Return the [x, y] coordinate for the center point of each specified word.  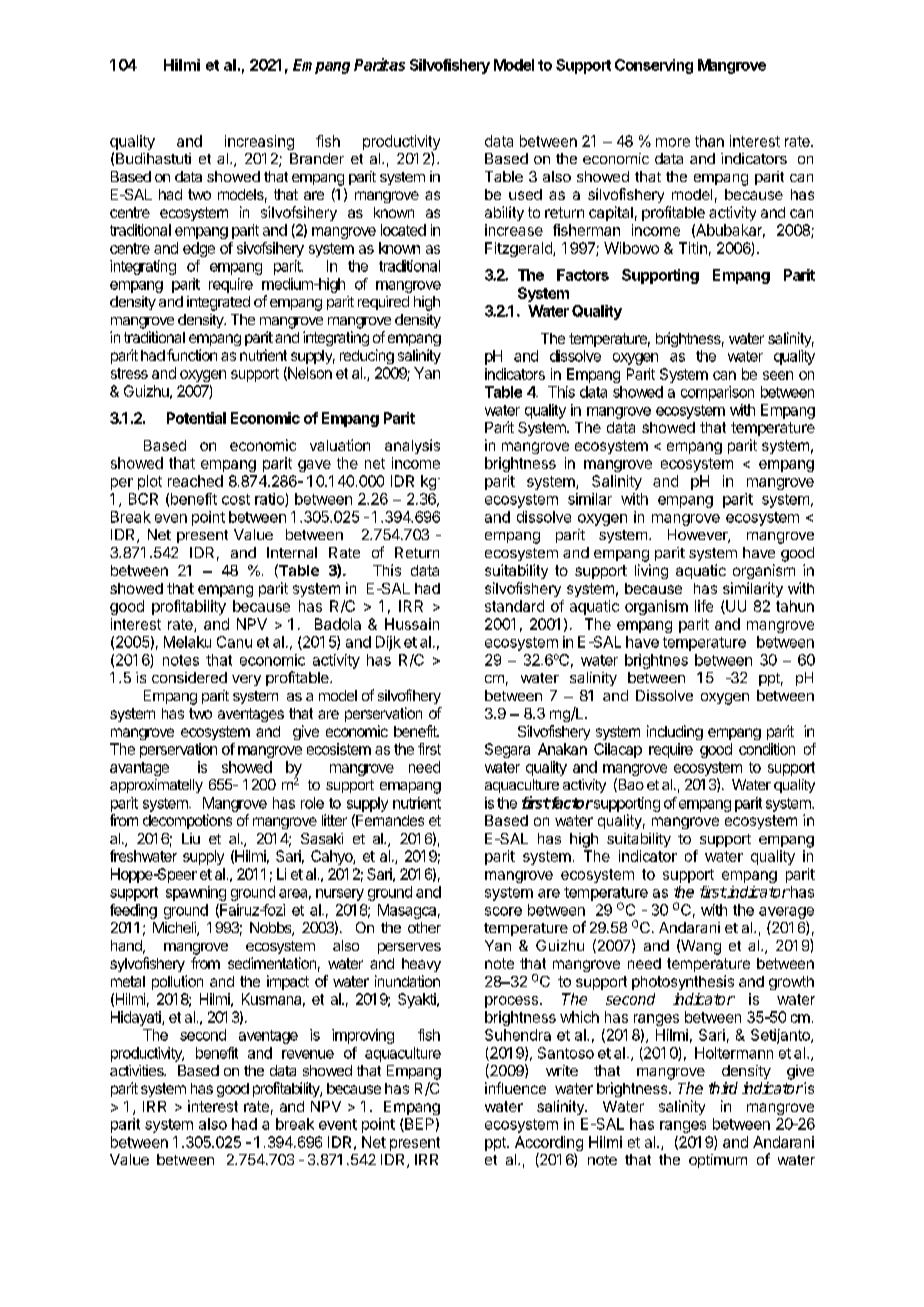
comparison [717, 393]
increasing [259, 142]
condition [767, 749]
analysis [412, 446]
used [525, 194]
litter [334, 820]
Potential [196, 418]
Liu [191, 838]
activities [138, 1070]
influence [515, 1088]
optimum [718, 1161]
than [709, 141]
